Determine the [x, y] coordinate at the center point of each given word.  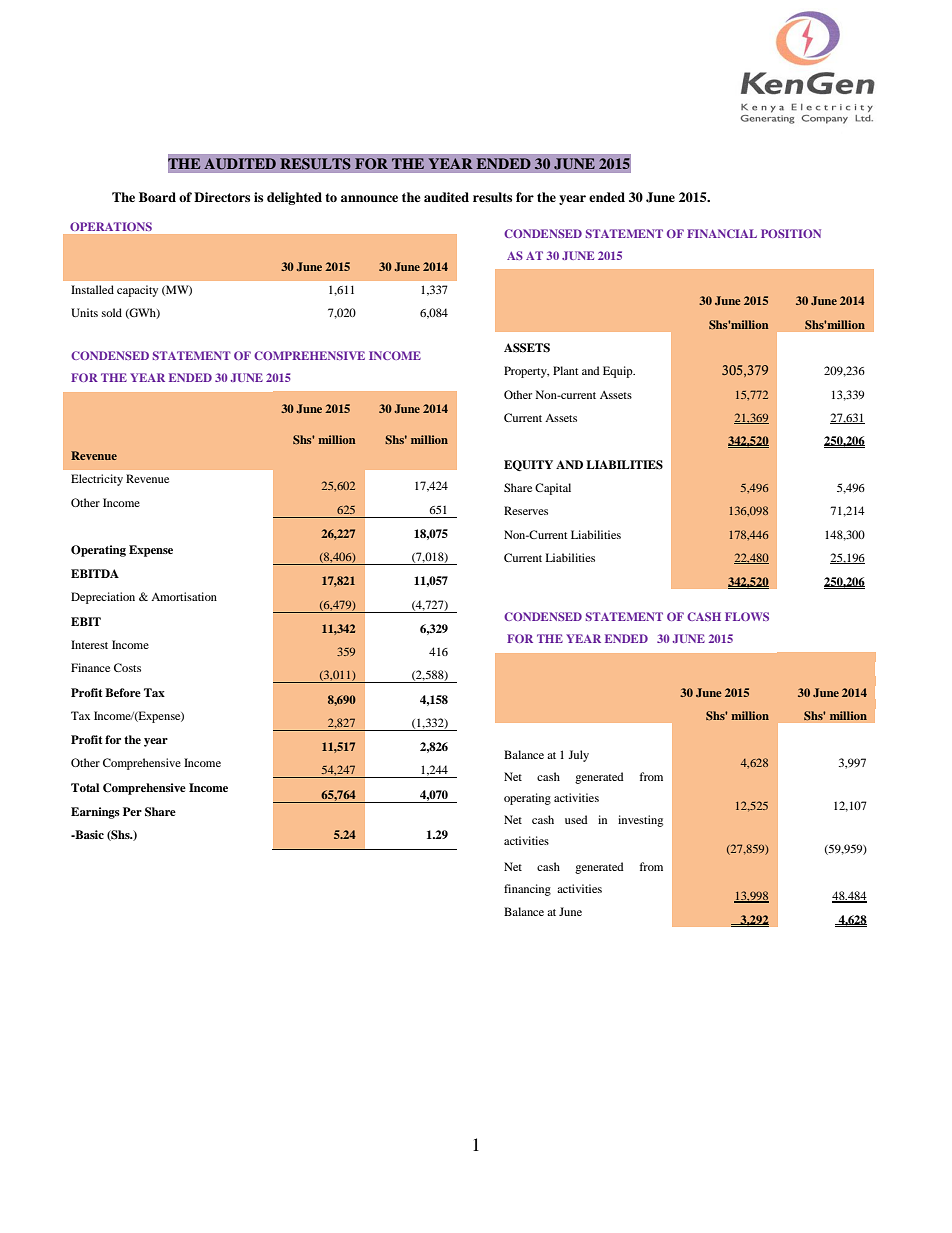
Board [157, 197]
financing [527, 890]
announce [369, 198]
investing [640, 821]
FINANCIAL [722, 233]
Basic [88, 834]
